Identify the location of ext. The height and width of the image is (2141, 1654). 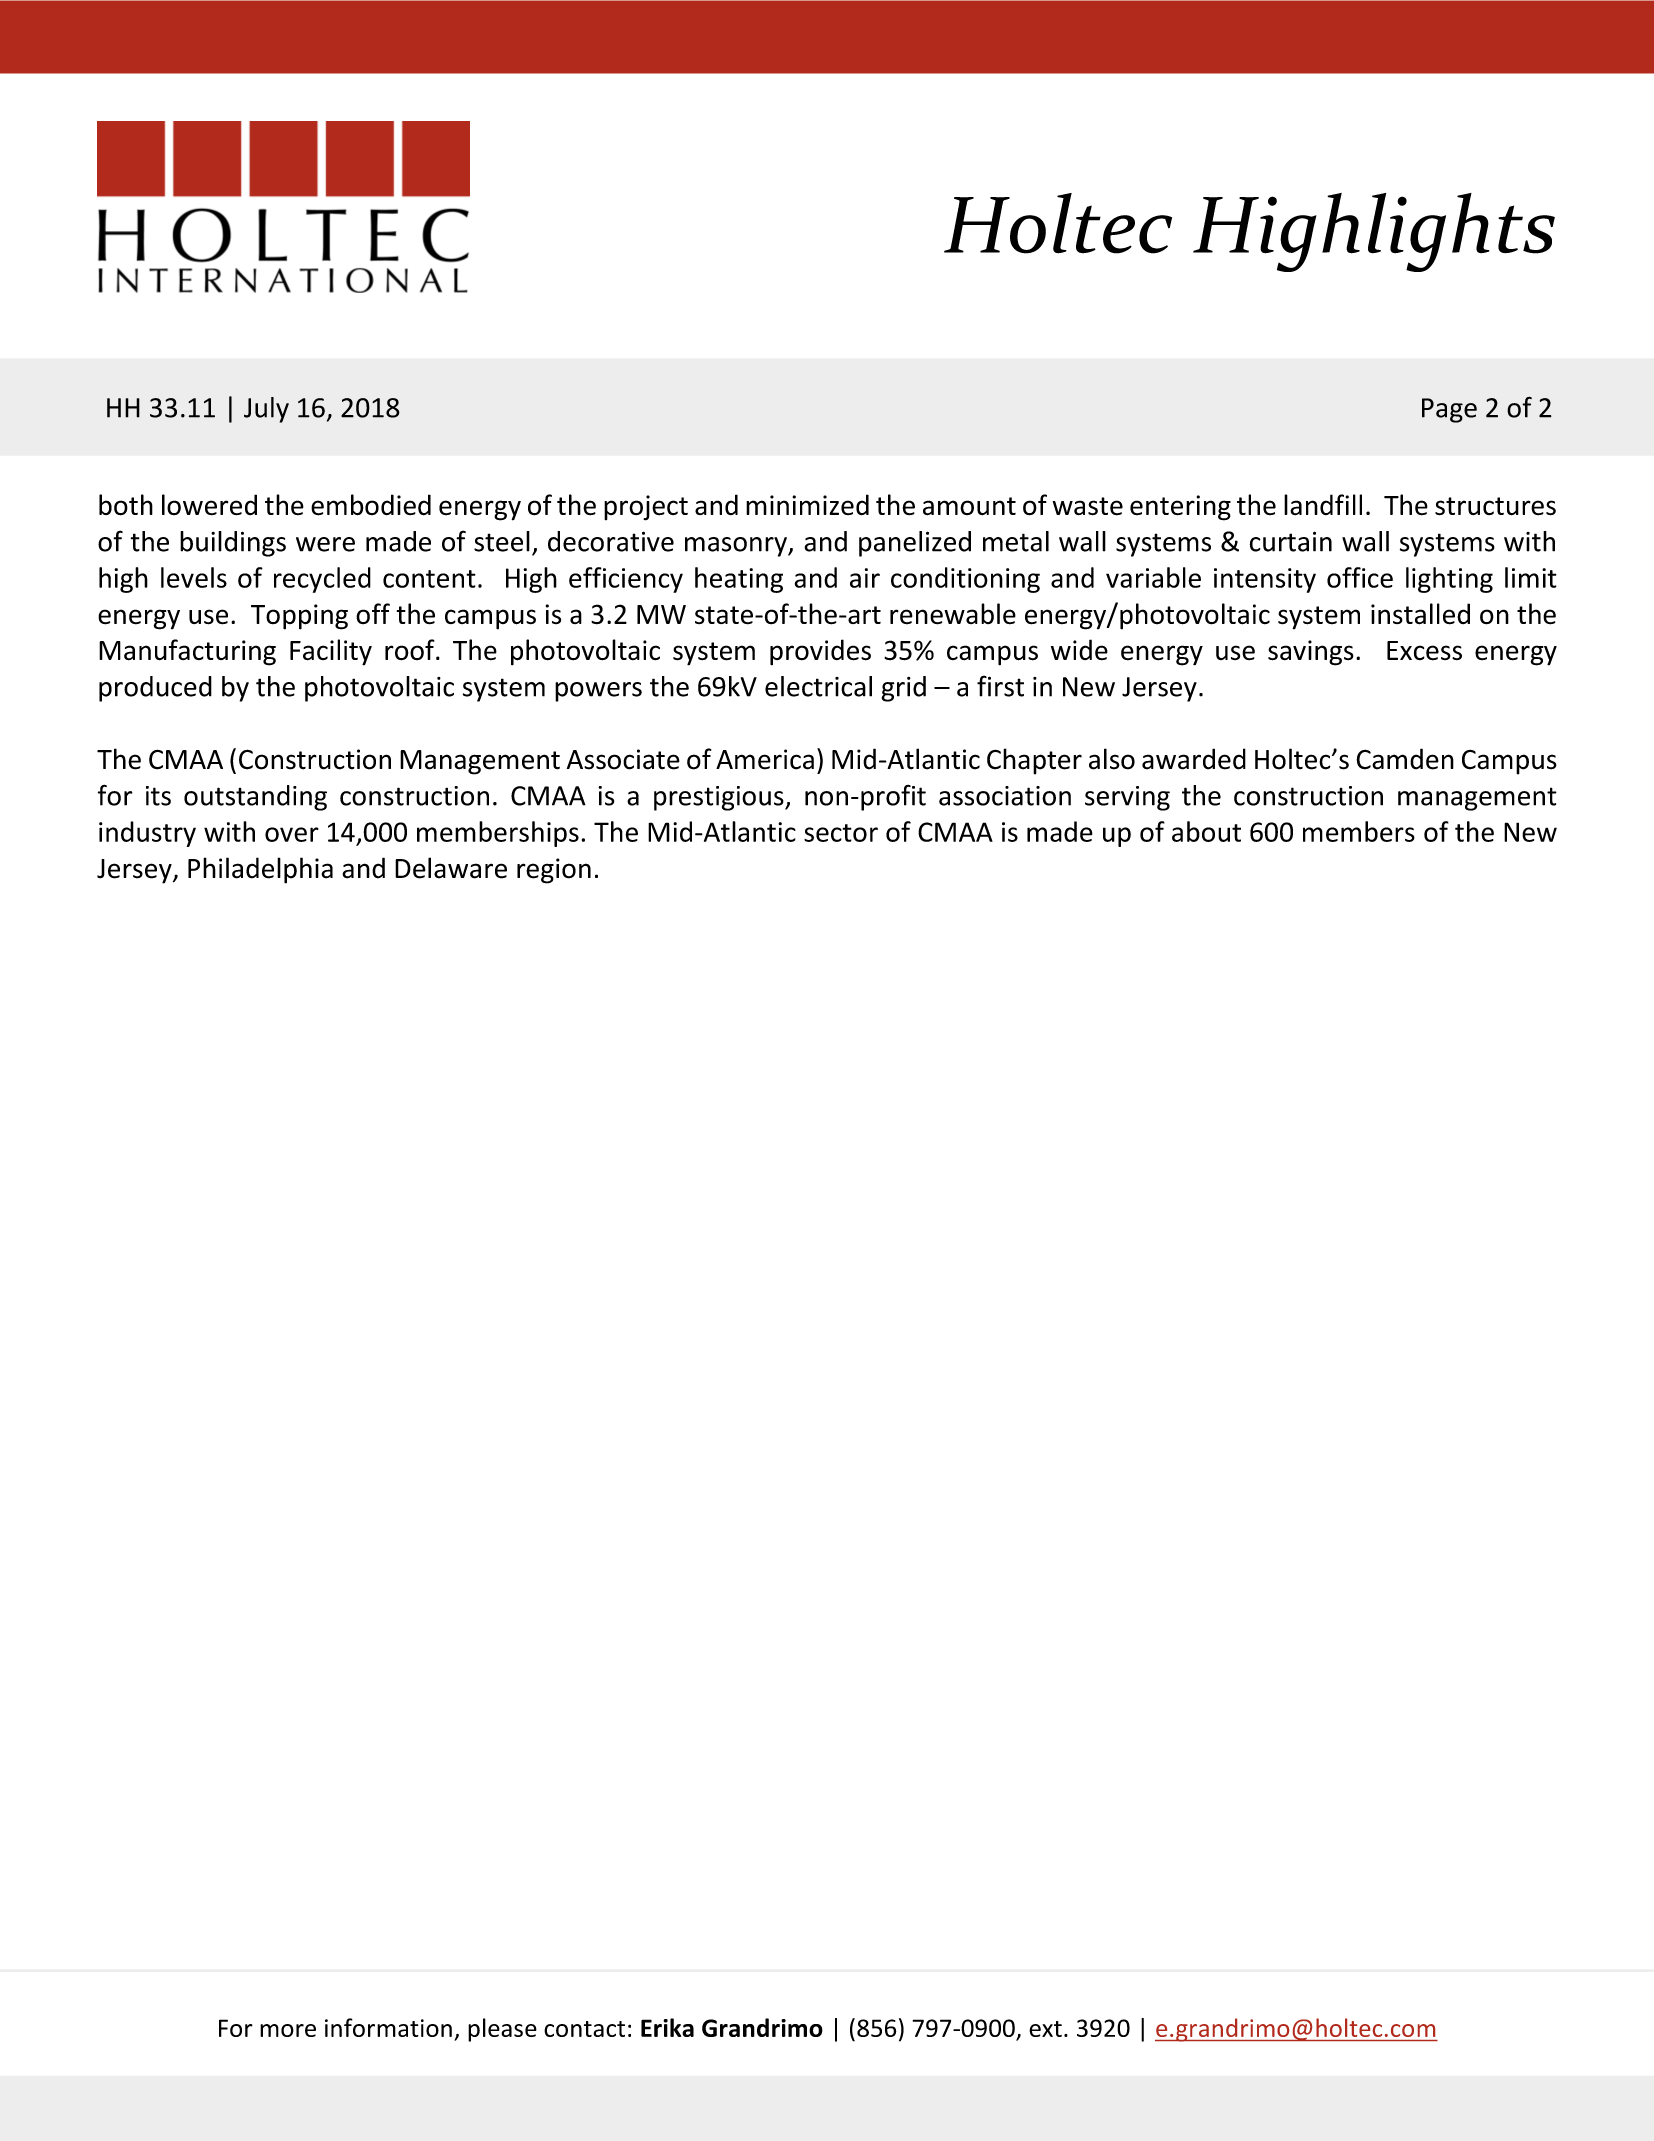
(1045, 2029).
